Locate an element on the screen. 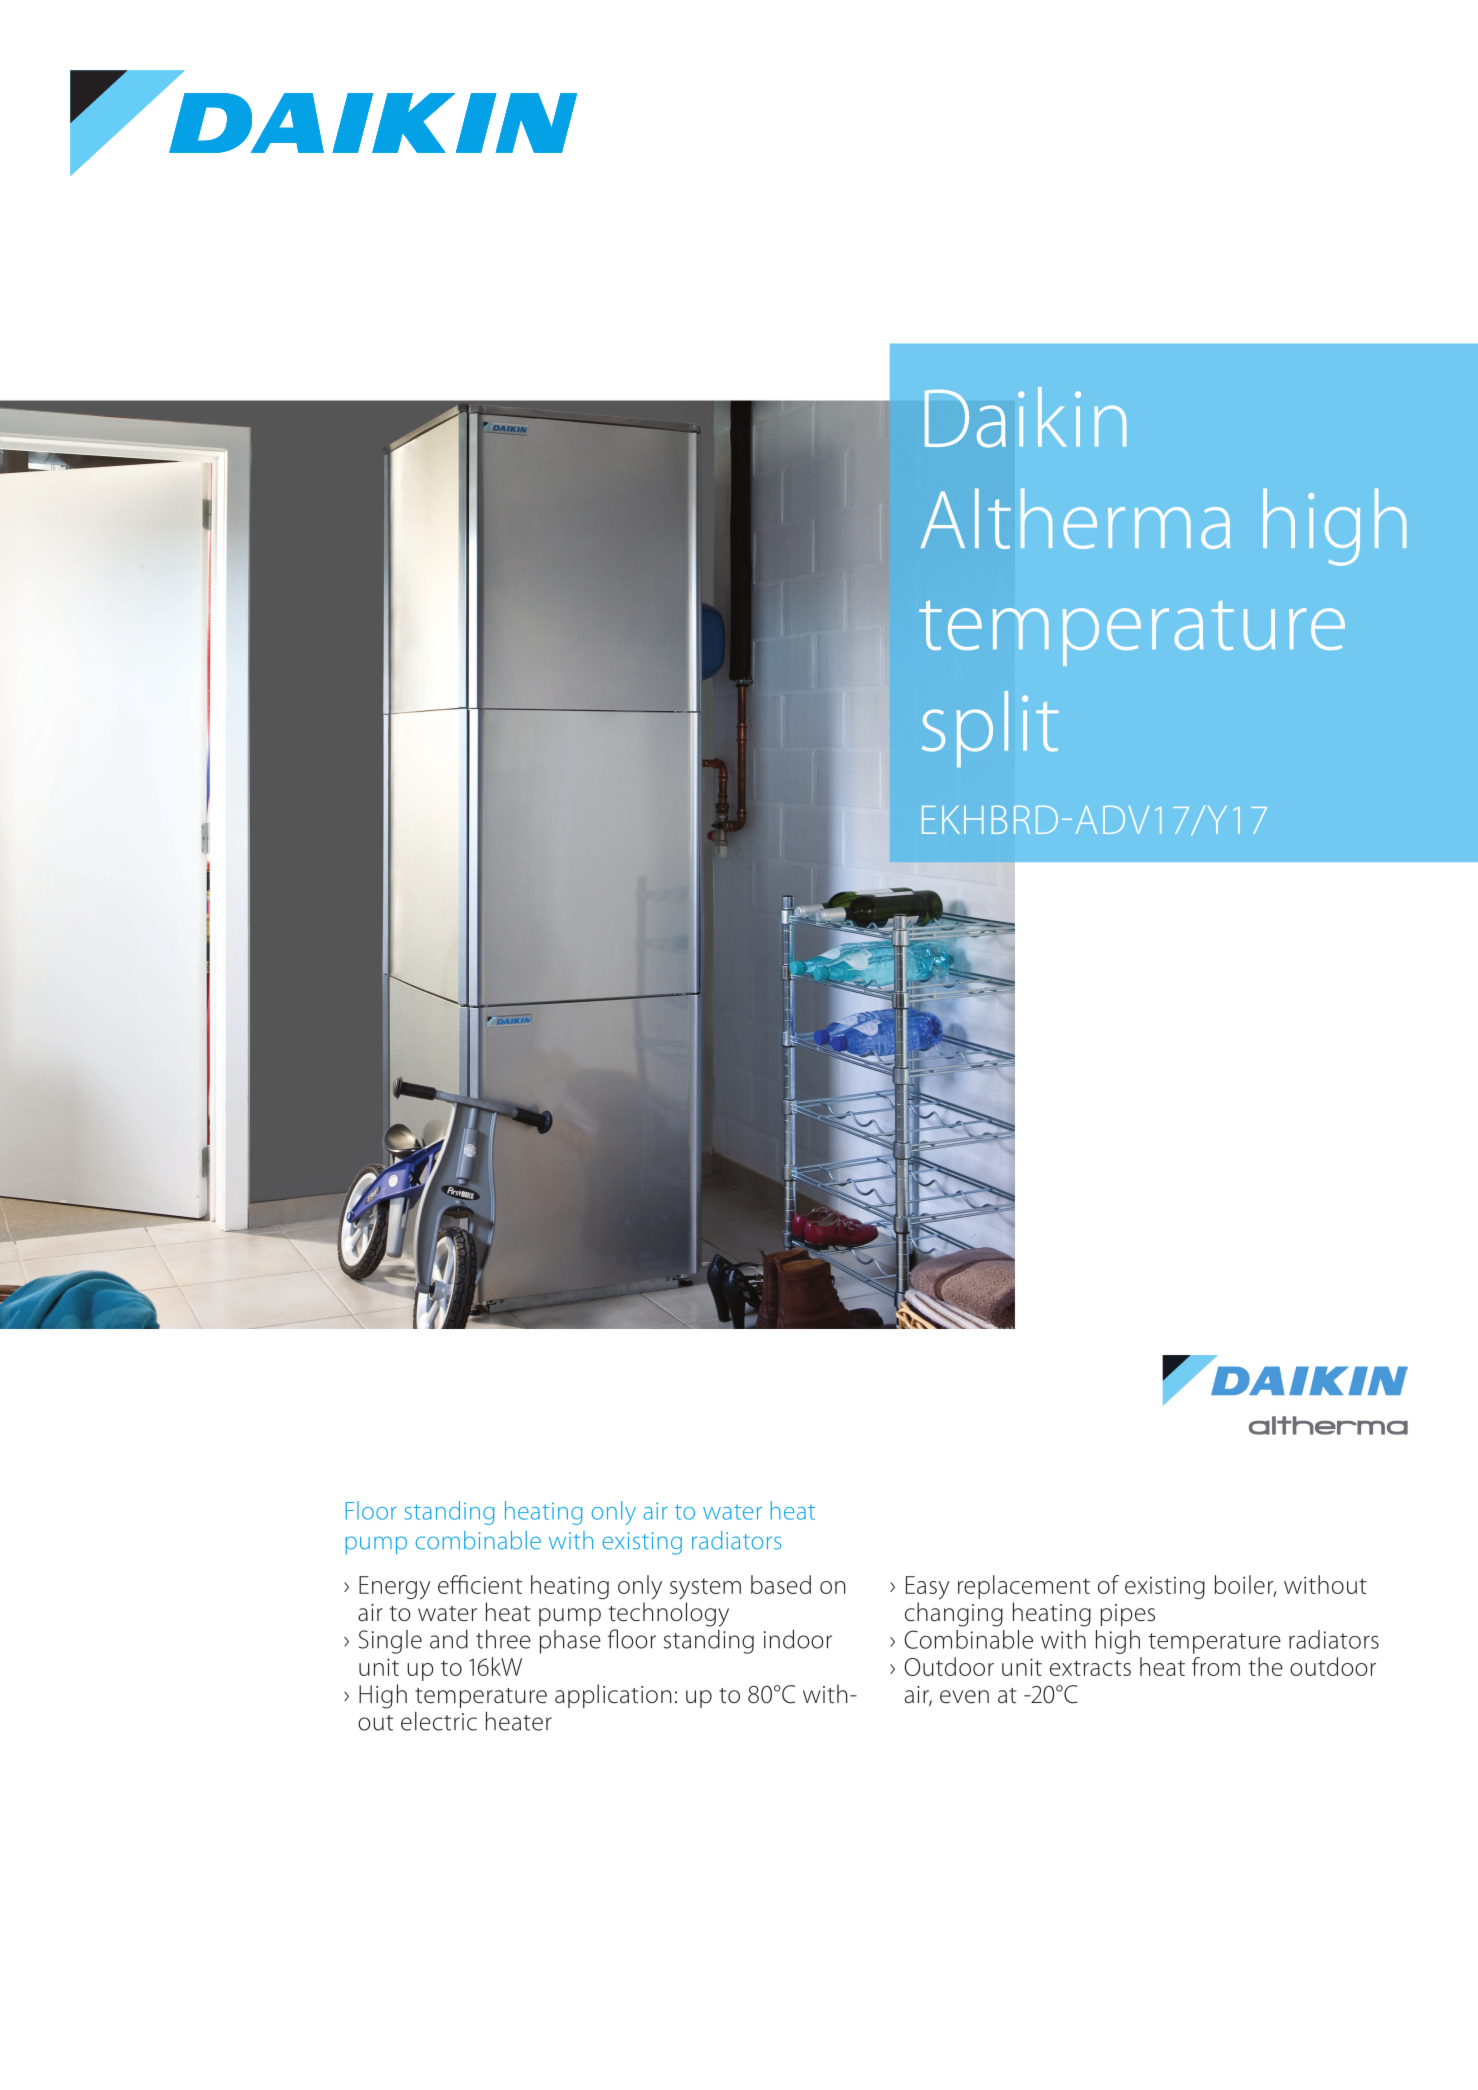 This screenshot has width=1478, height=2090. based is located at coordinates (781, 1584).
